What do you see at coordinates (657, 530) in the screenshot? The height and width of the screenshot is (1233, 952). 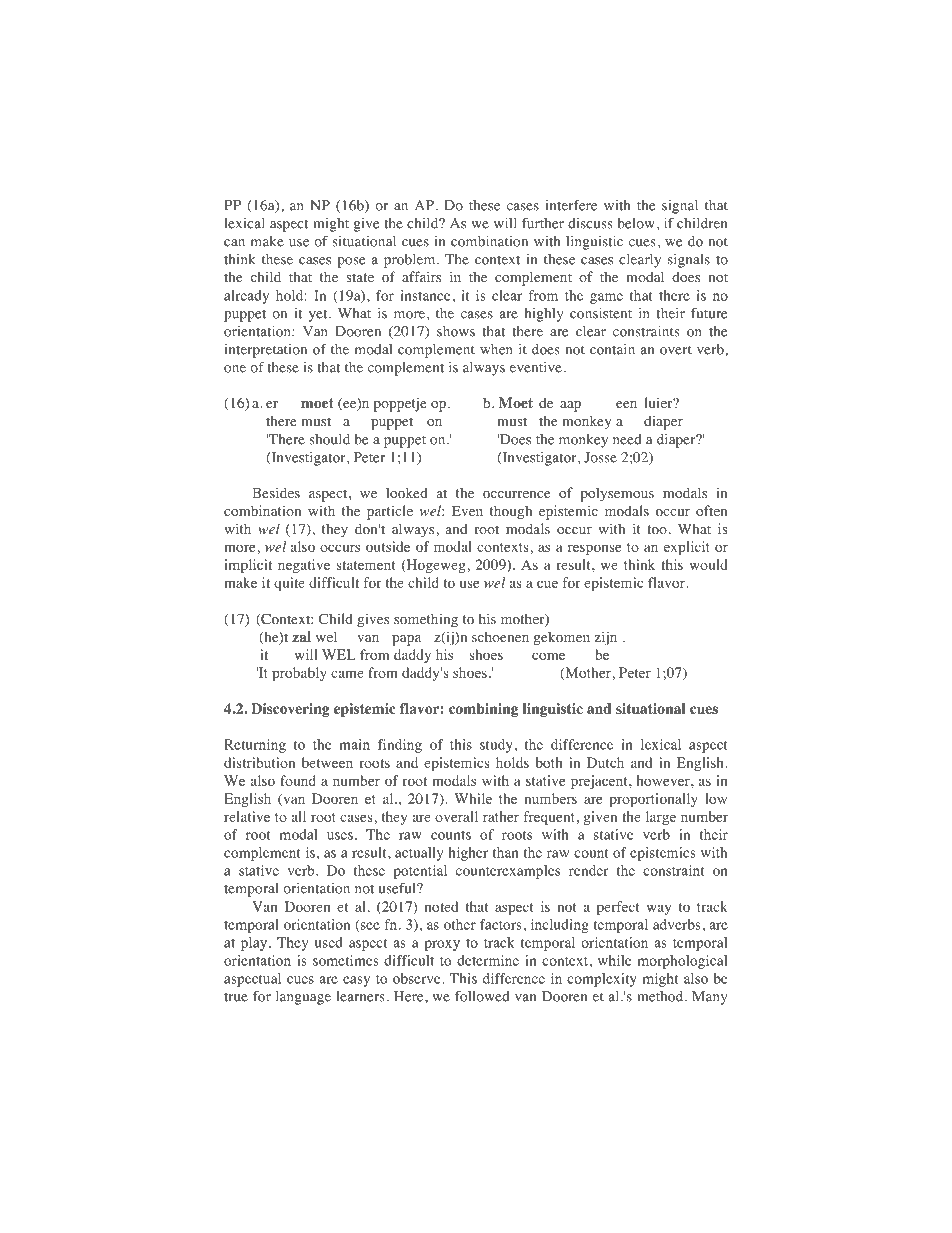 I see `too` at bounding box center [657, 530].
